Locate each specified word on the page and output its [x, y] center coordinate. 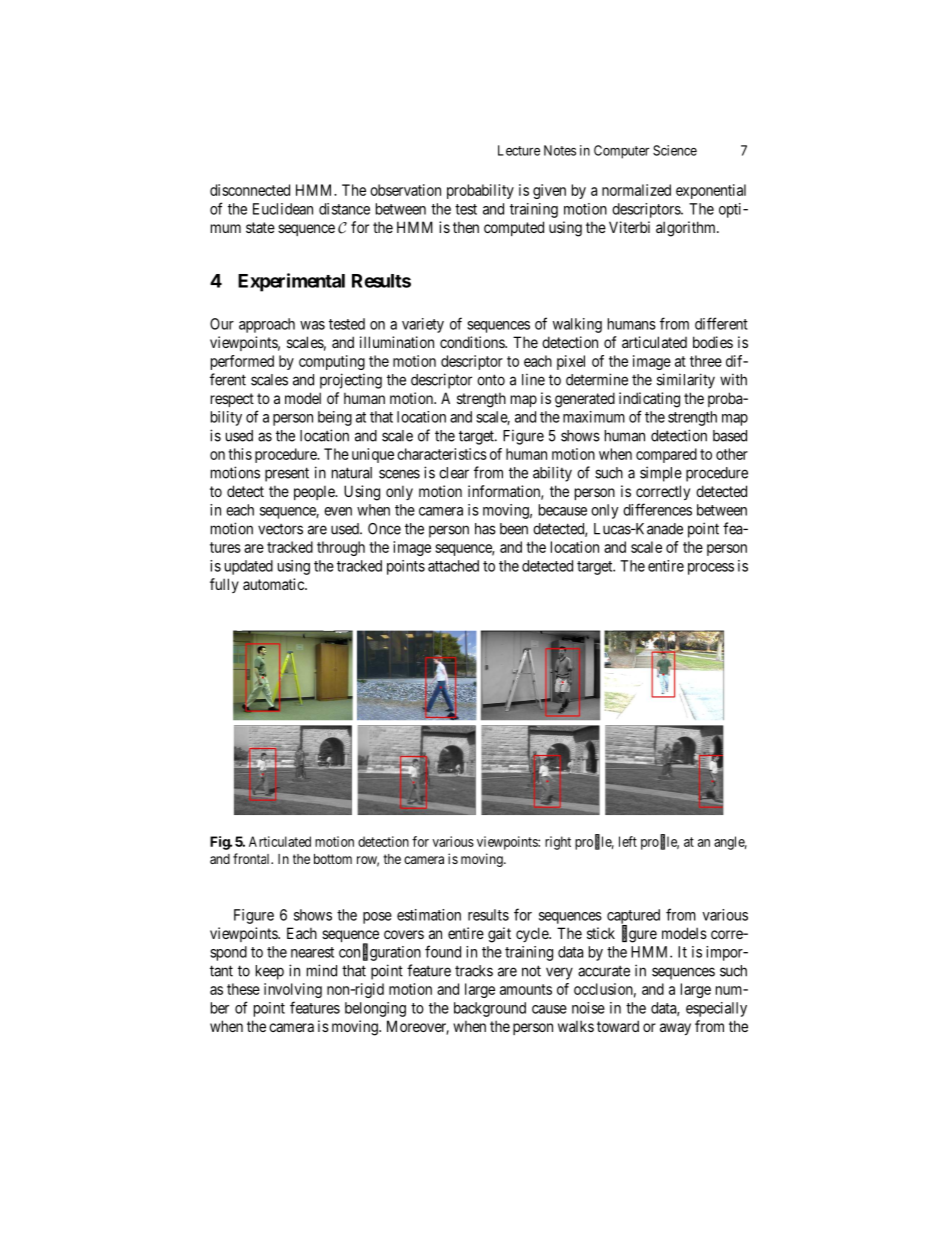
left [628, 841]
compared [666, 455]
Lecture [519, 150]
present [287, 474]
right [558, 843]
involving [293, 990]
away [675, 1029]
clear [454, 473]
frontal [253, 858]
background [490, 1009]
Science [675, 150]
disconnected [250, 190]
